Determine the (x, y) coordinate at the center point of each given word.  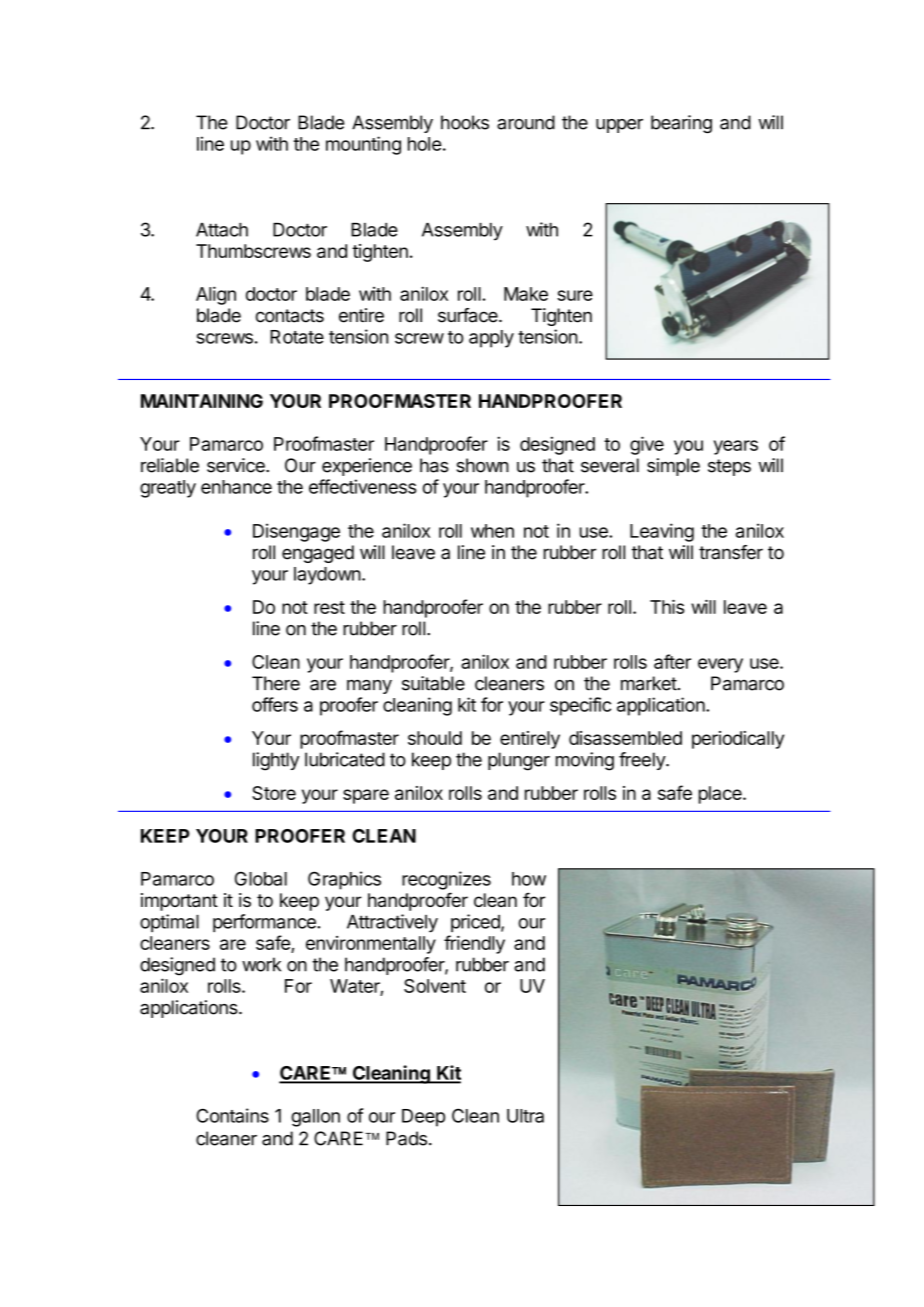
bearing (681, 124)
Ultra (525, 1116)
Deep (423, 1118)
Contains (232, 1115)
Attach (222, 230)
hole (424, 144)
